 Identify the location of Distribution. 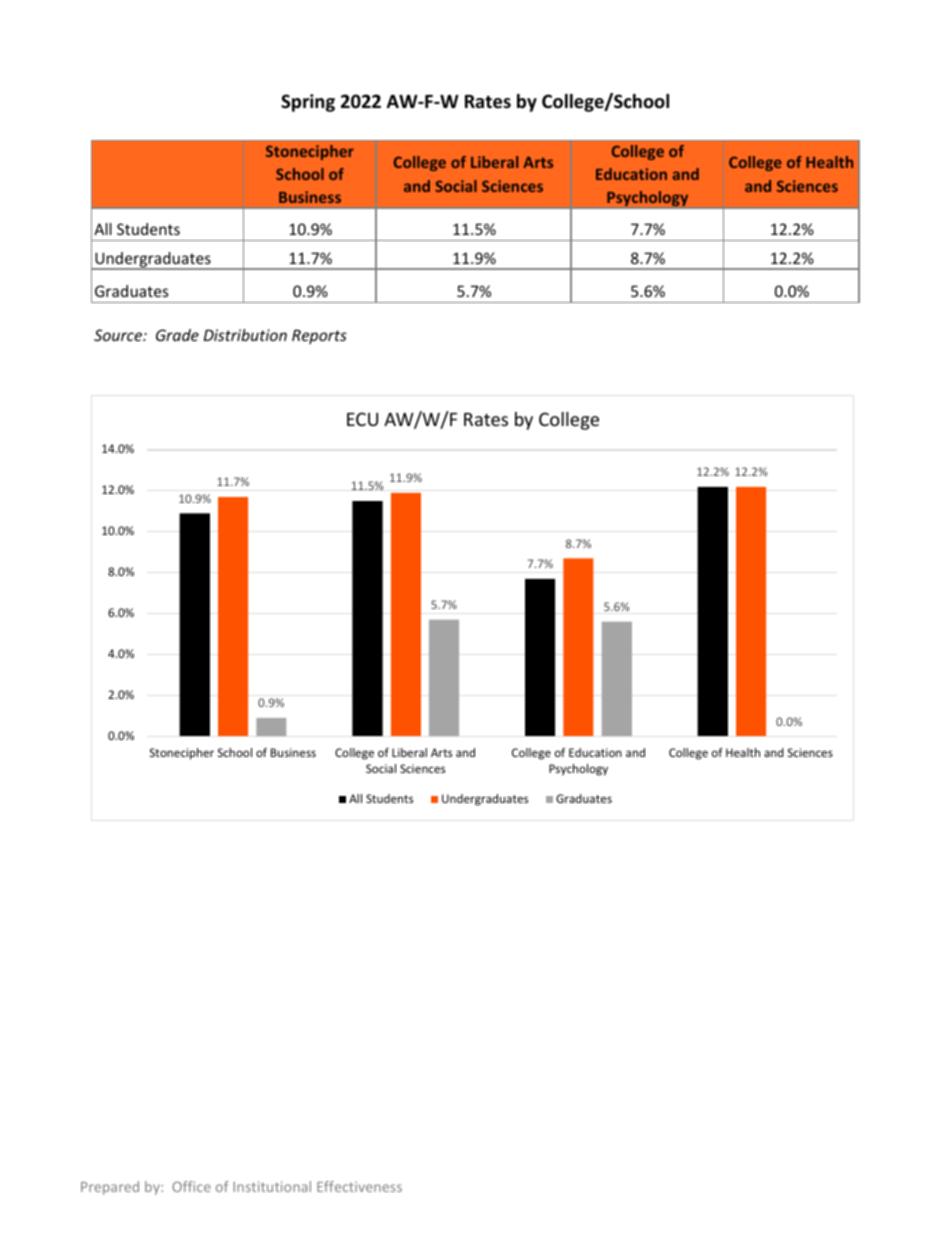
(245, 335).
